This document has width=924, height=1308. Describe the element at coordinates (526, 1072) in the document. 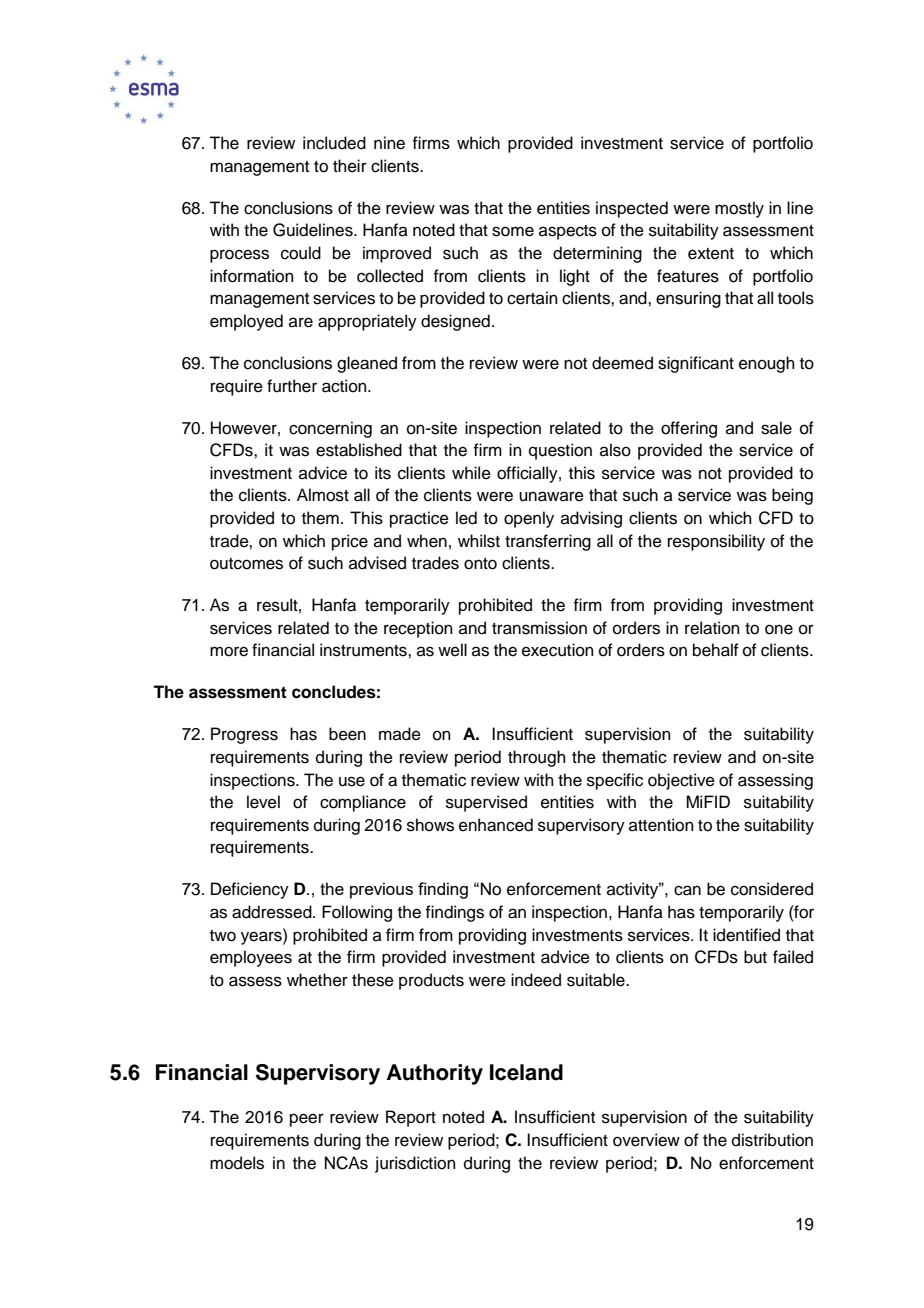

I see `Iceland` at that location.
